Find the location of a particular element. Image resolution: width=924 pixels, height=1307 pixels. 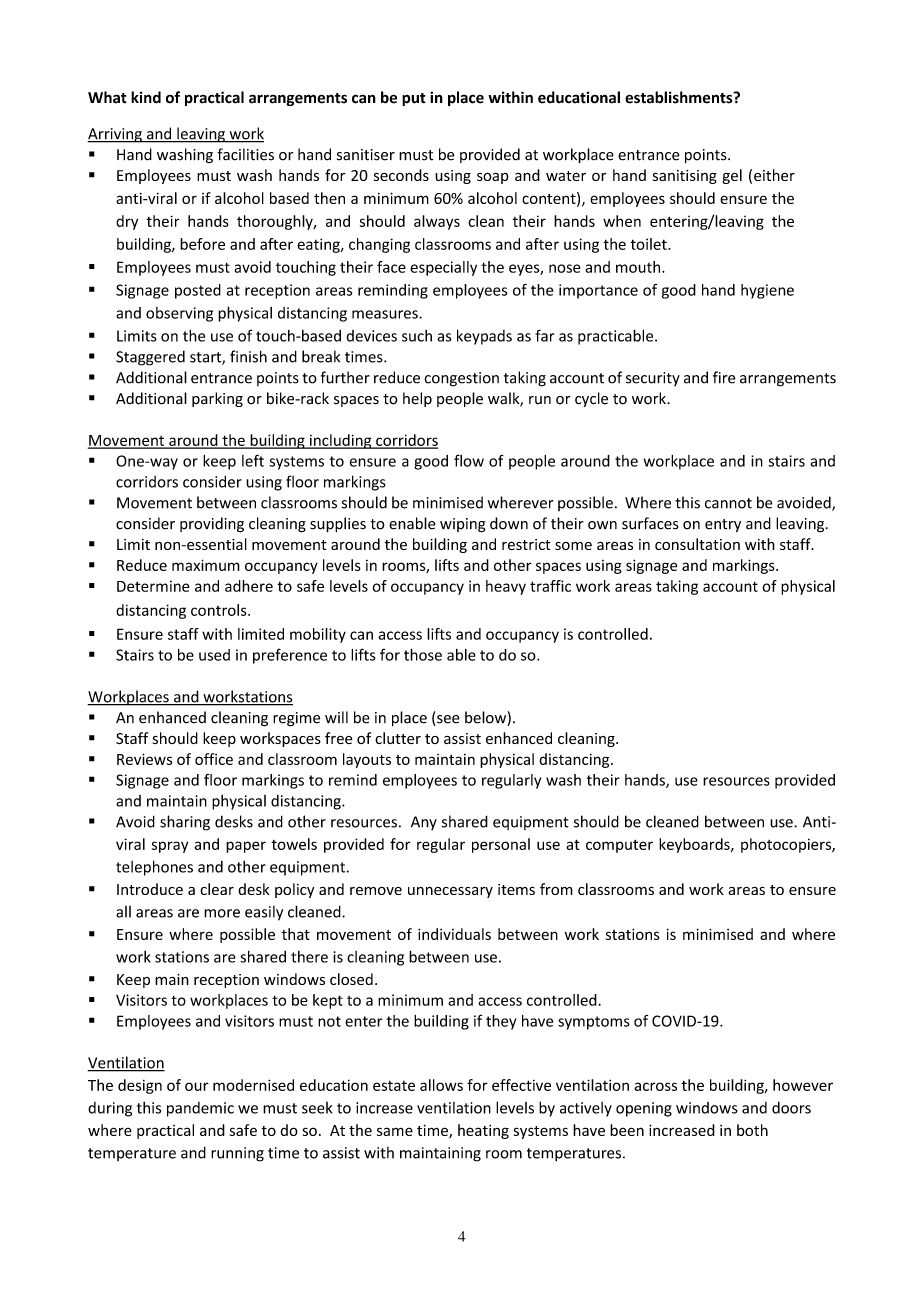

establishments is located at coordinates (680, 97).
